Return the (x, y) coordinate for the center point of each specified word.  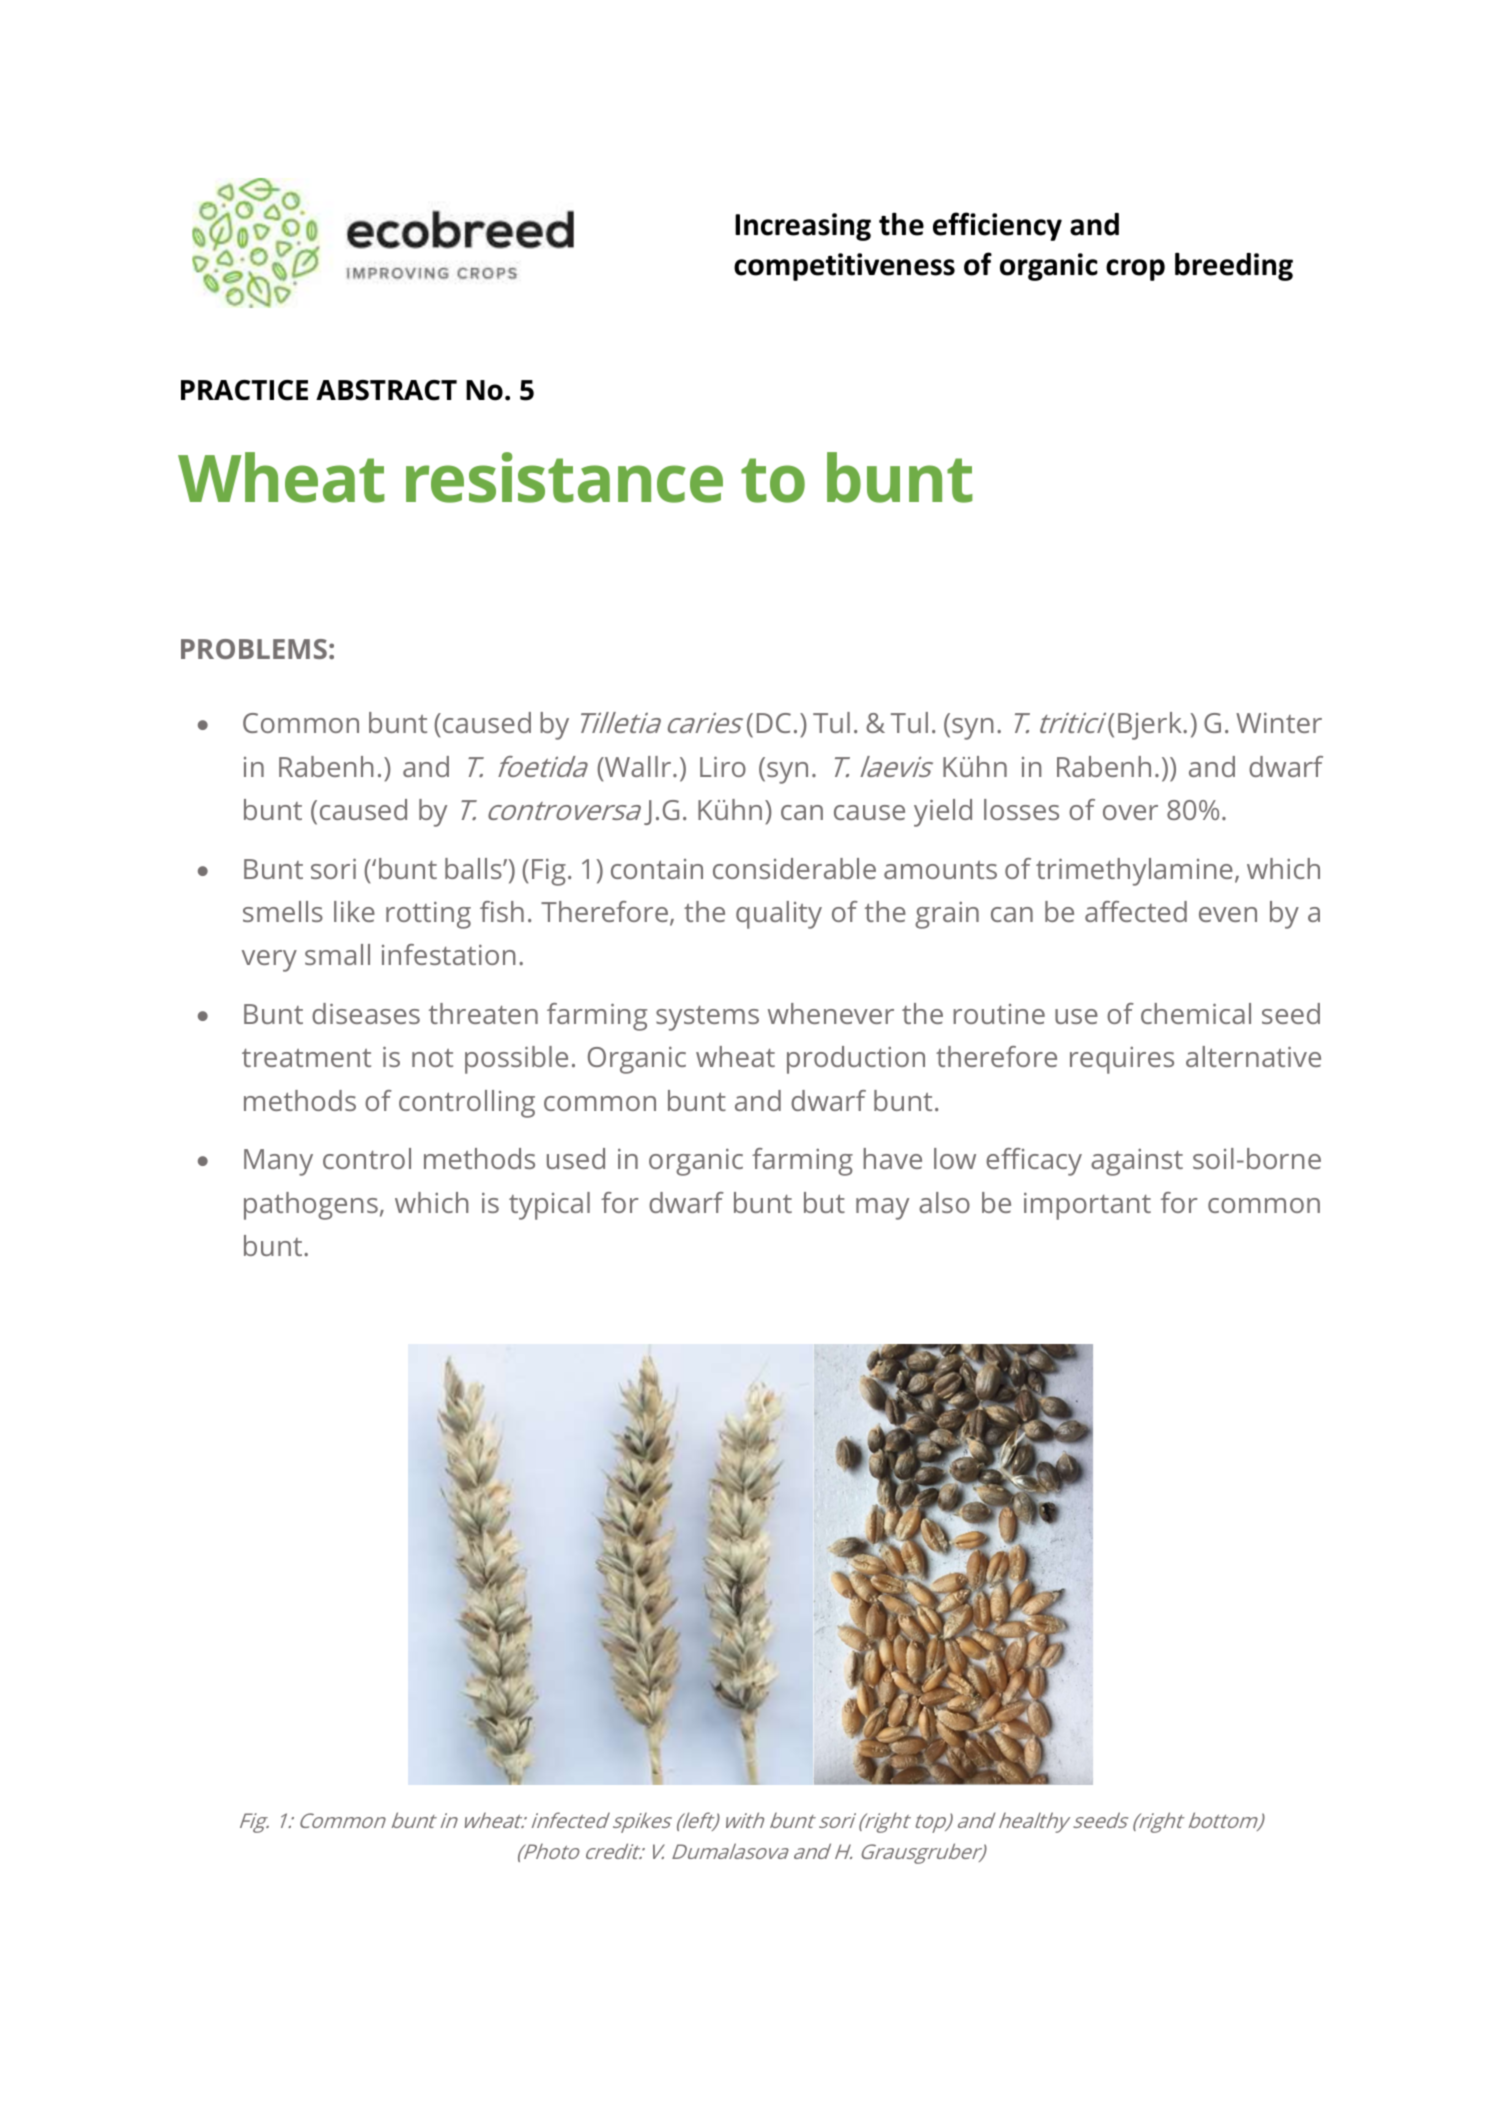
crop (1135, 270)
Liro (723, 766)
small (337, 954)
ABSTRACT (386, 390)
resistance (564, 477)
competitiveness (844, 267)
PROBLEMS (254, 649)
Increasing (803, 227)
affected (1136, 911)
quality (779, 915)
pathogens (311, 1206)
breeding (1234, 266)
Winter (1279, 722)
